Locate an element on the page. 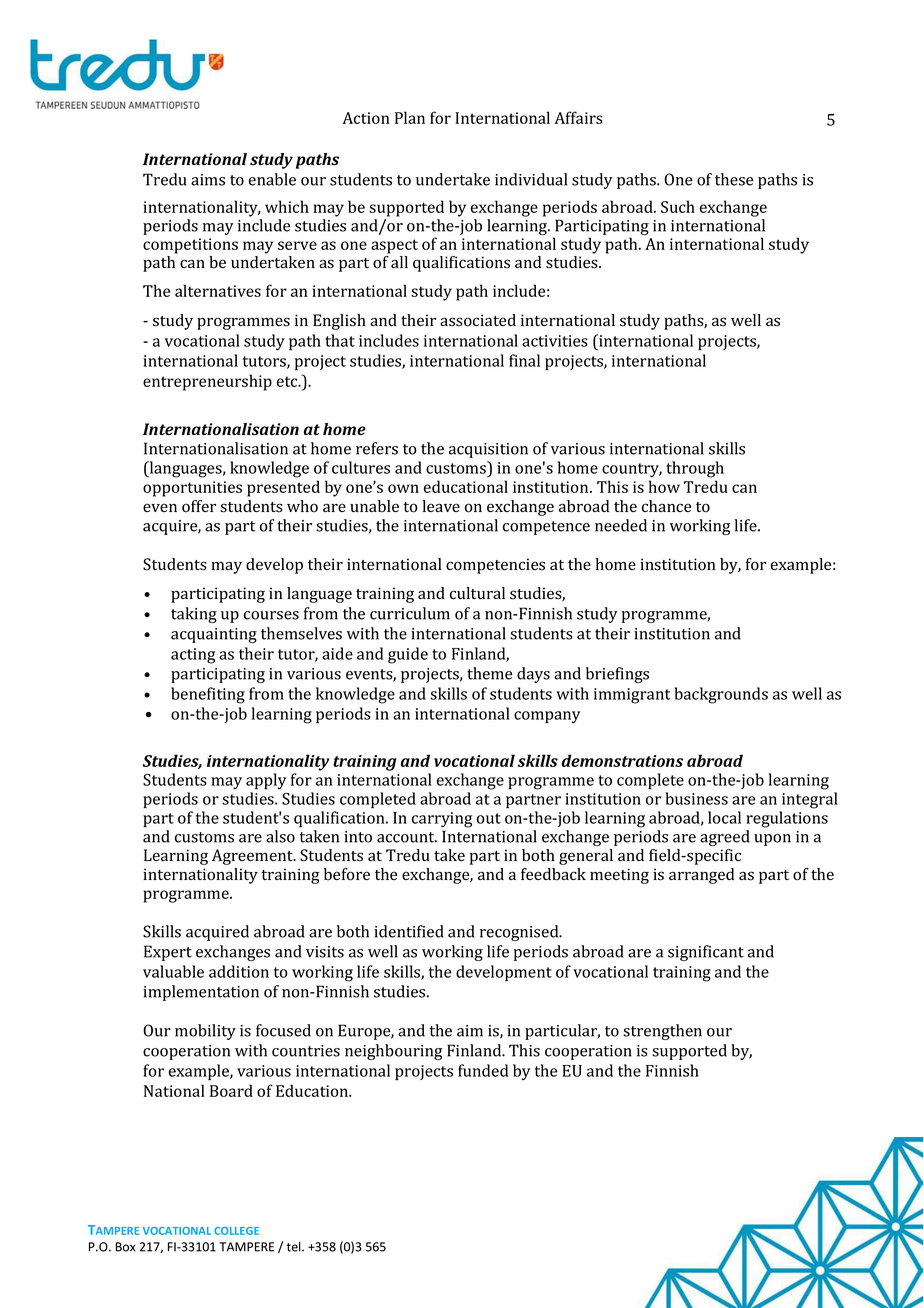 This image has width=924, height=1308. Plan is located at coordinates (410, 117).
